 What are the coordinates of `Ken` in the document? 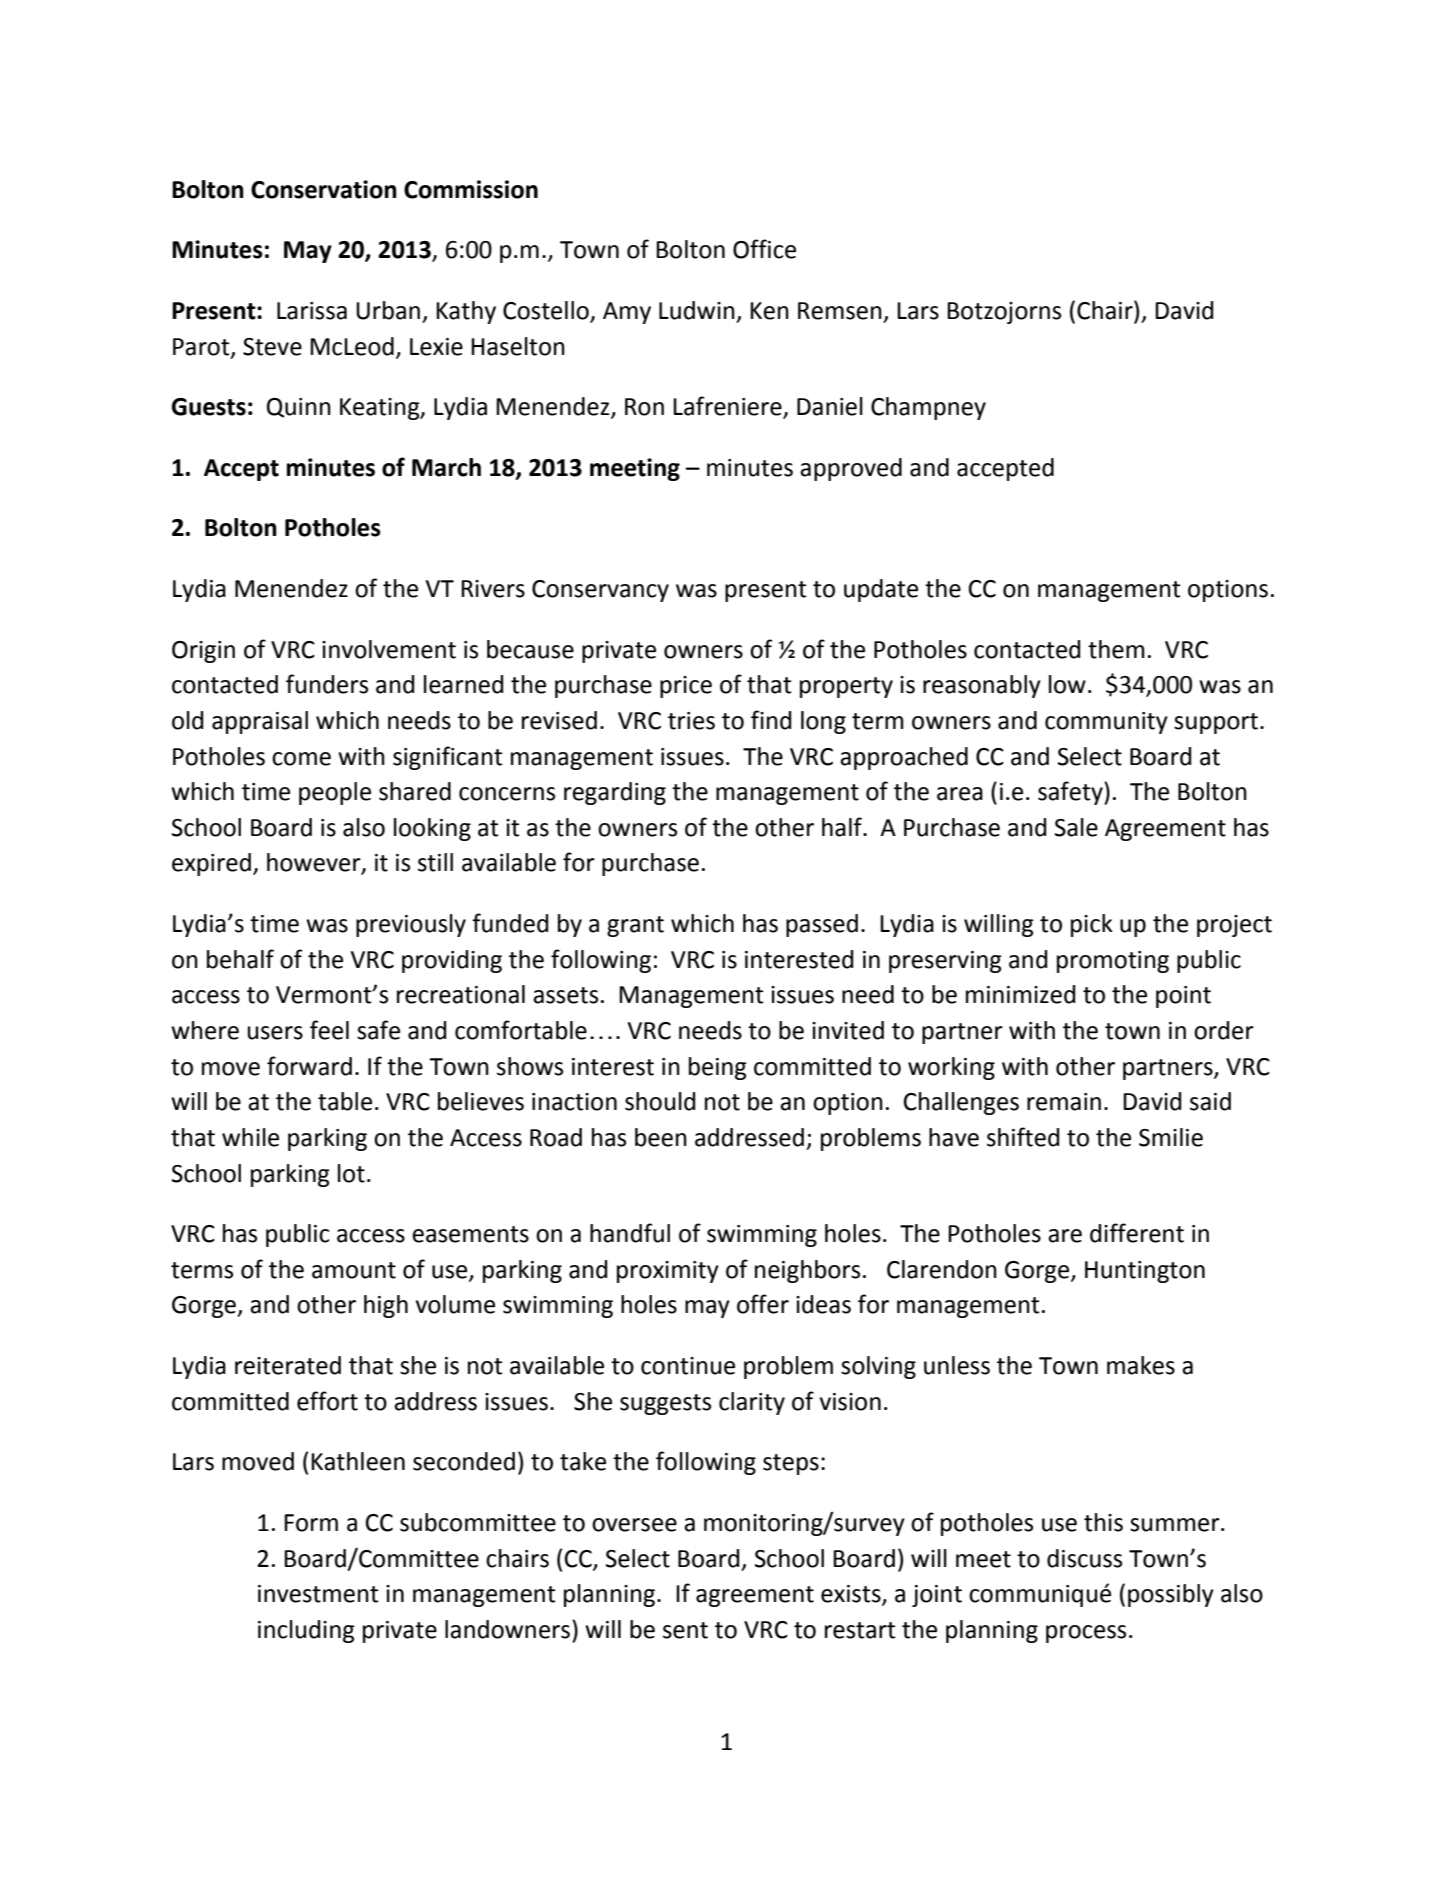 It's located at (769, 311).
